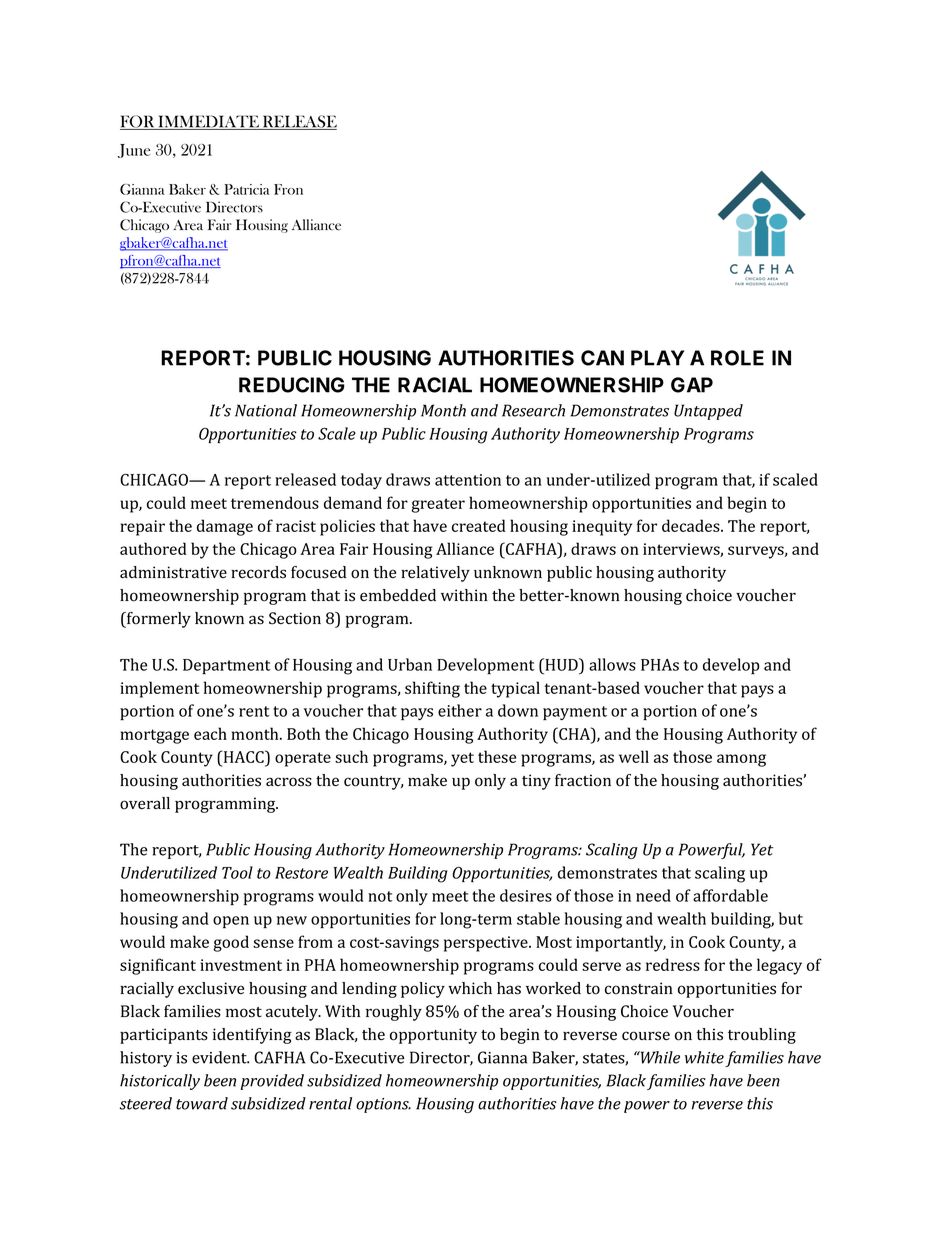 This screenshot has height=1233, width=952. What do you see at coordinates (246, 189) in the screenshot?
I see `Patricia` at bounding box center [246, 189].
